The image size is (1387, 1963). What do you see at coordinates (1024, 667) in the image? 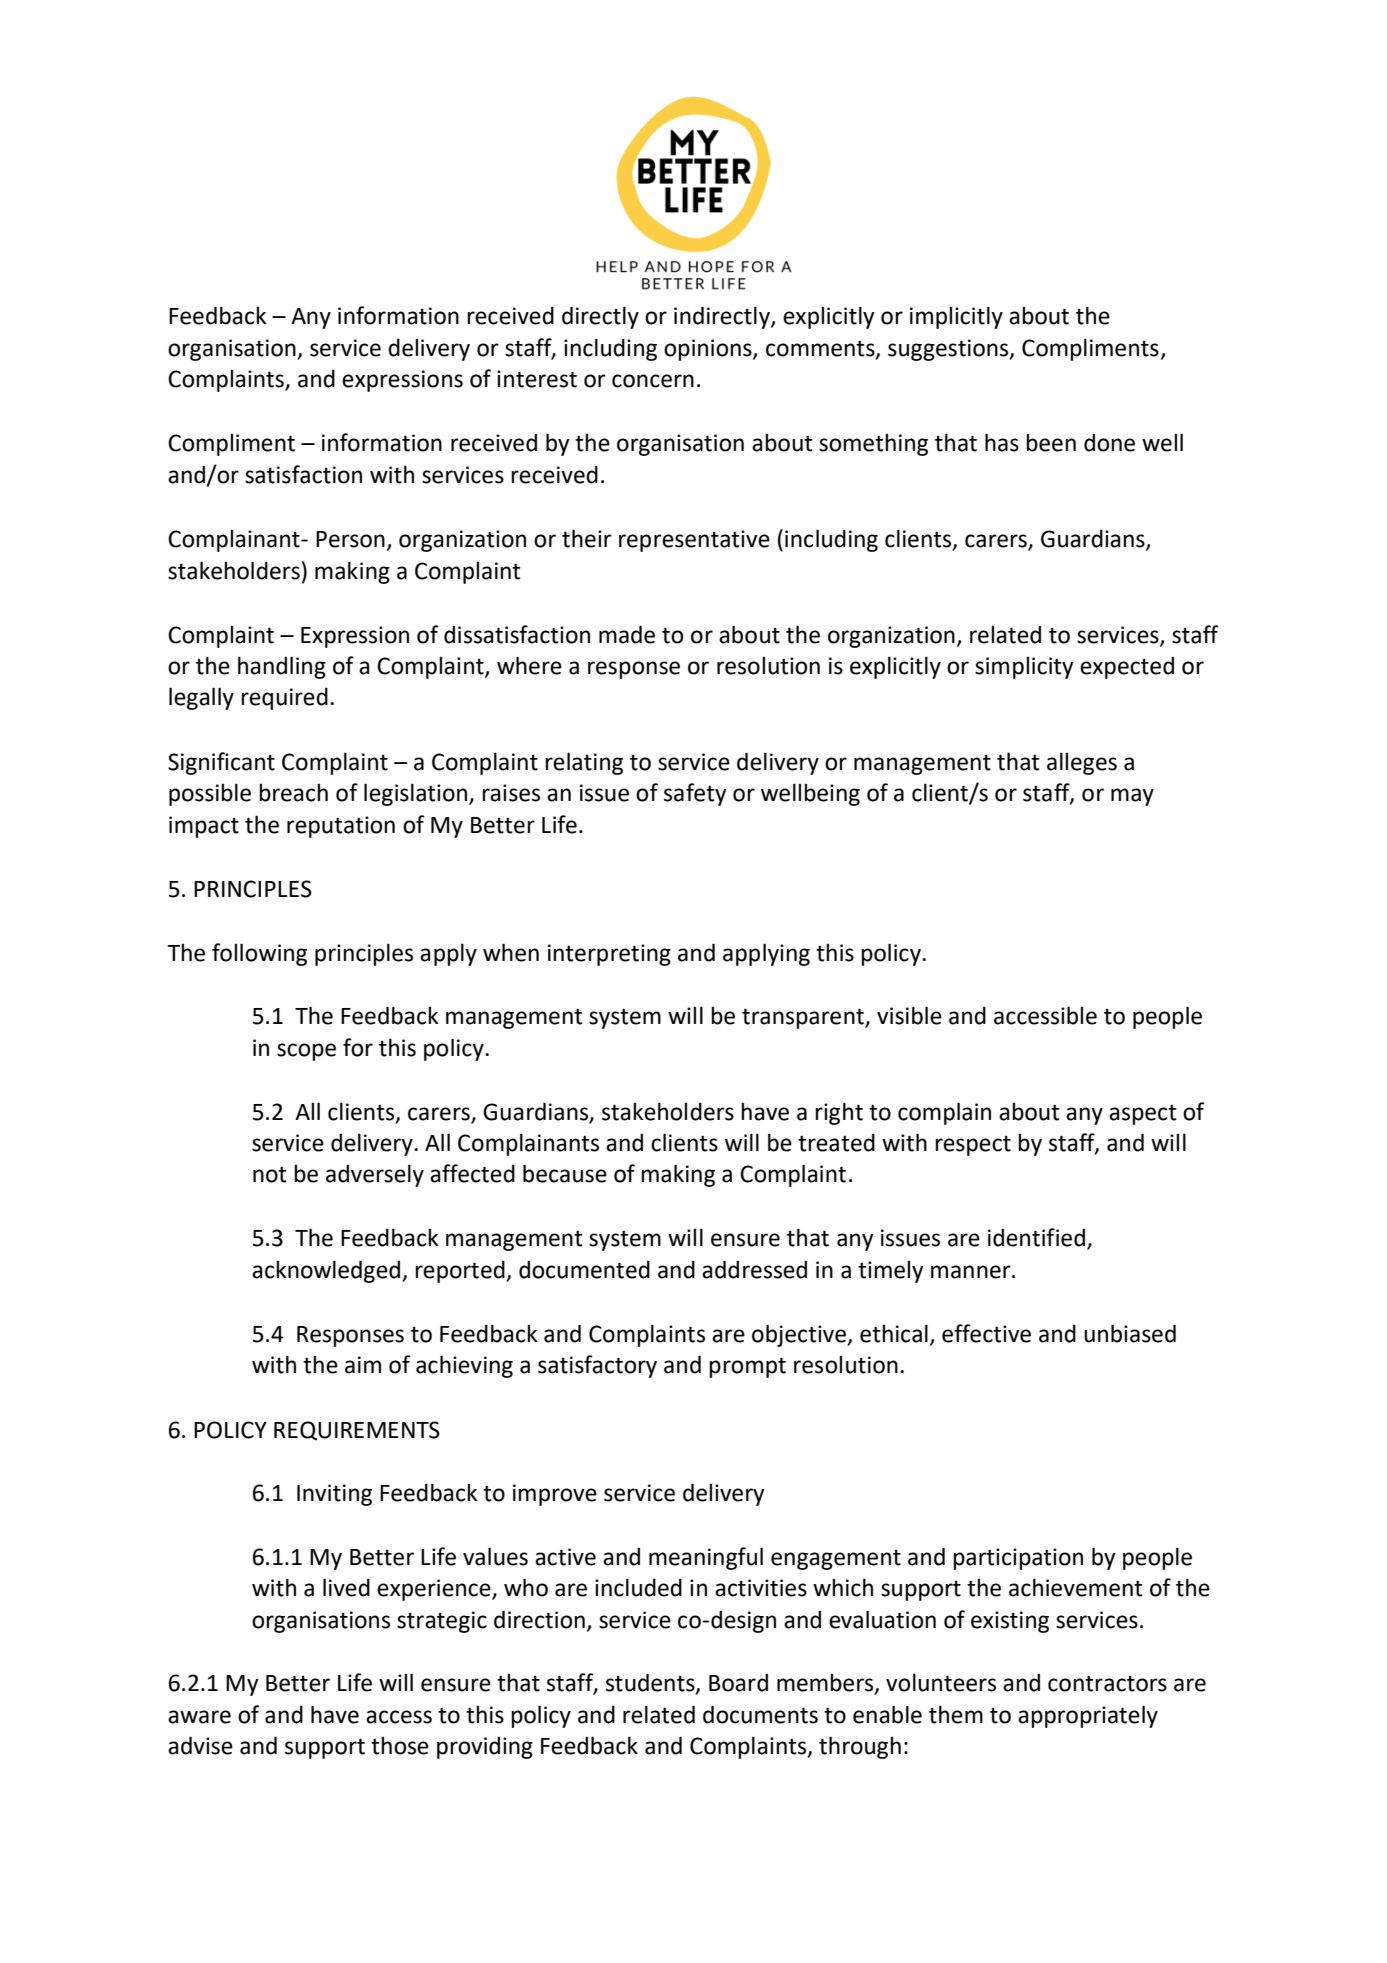
I see `simplicity` at bounding box center [1024, 667].
